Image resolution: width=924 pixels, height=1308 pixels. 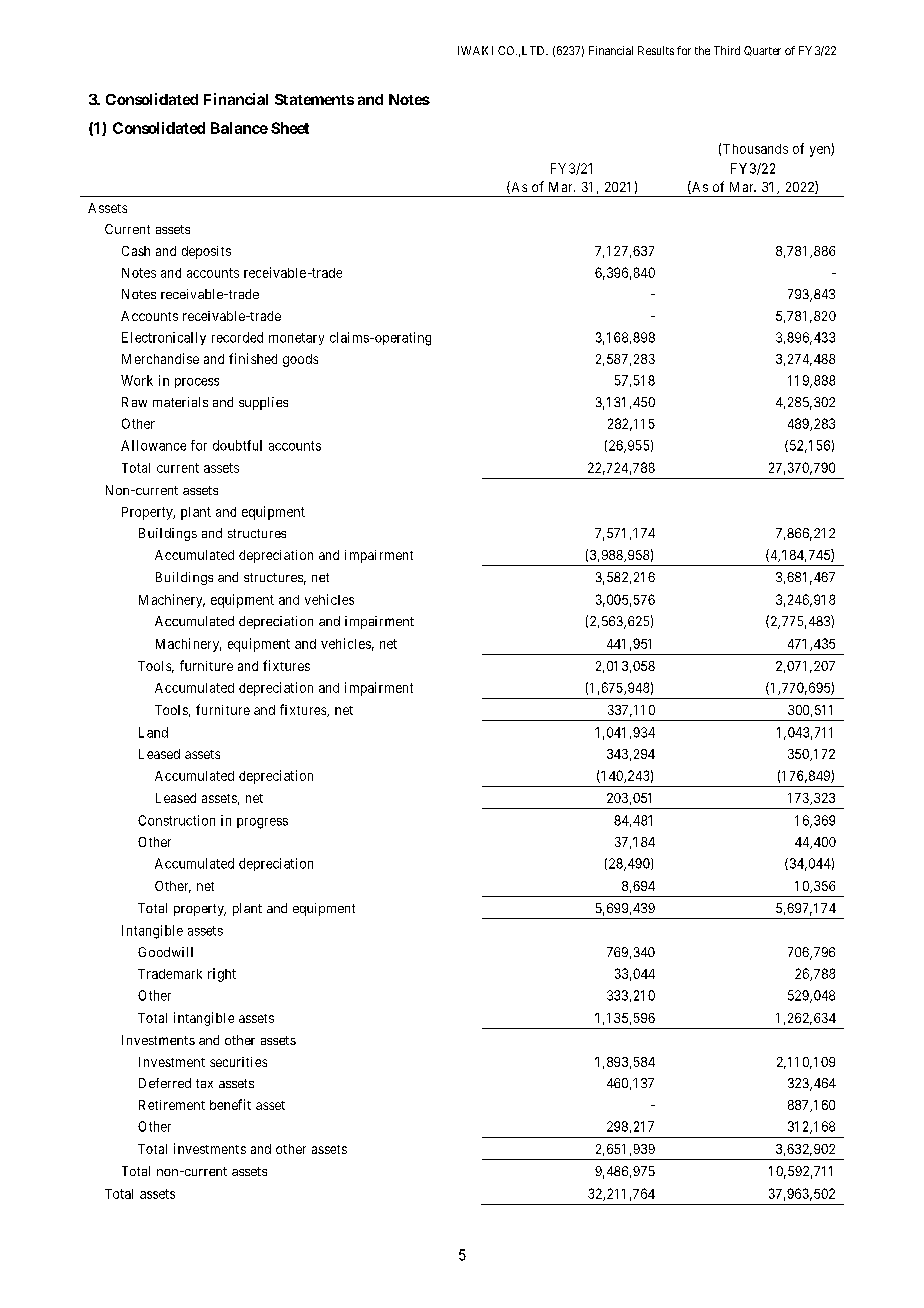 What do you see at coordinates (262, 823) in the screenshot?
I see `progress` at bounding box center [262, 823].
